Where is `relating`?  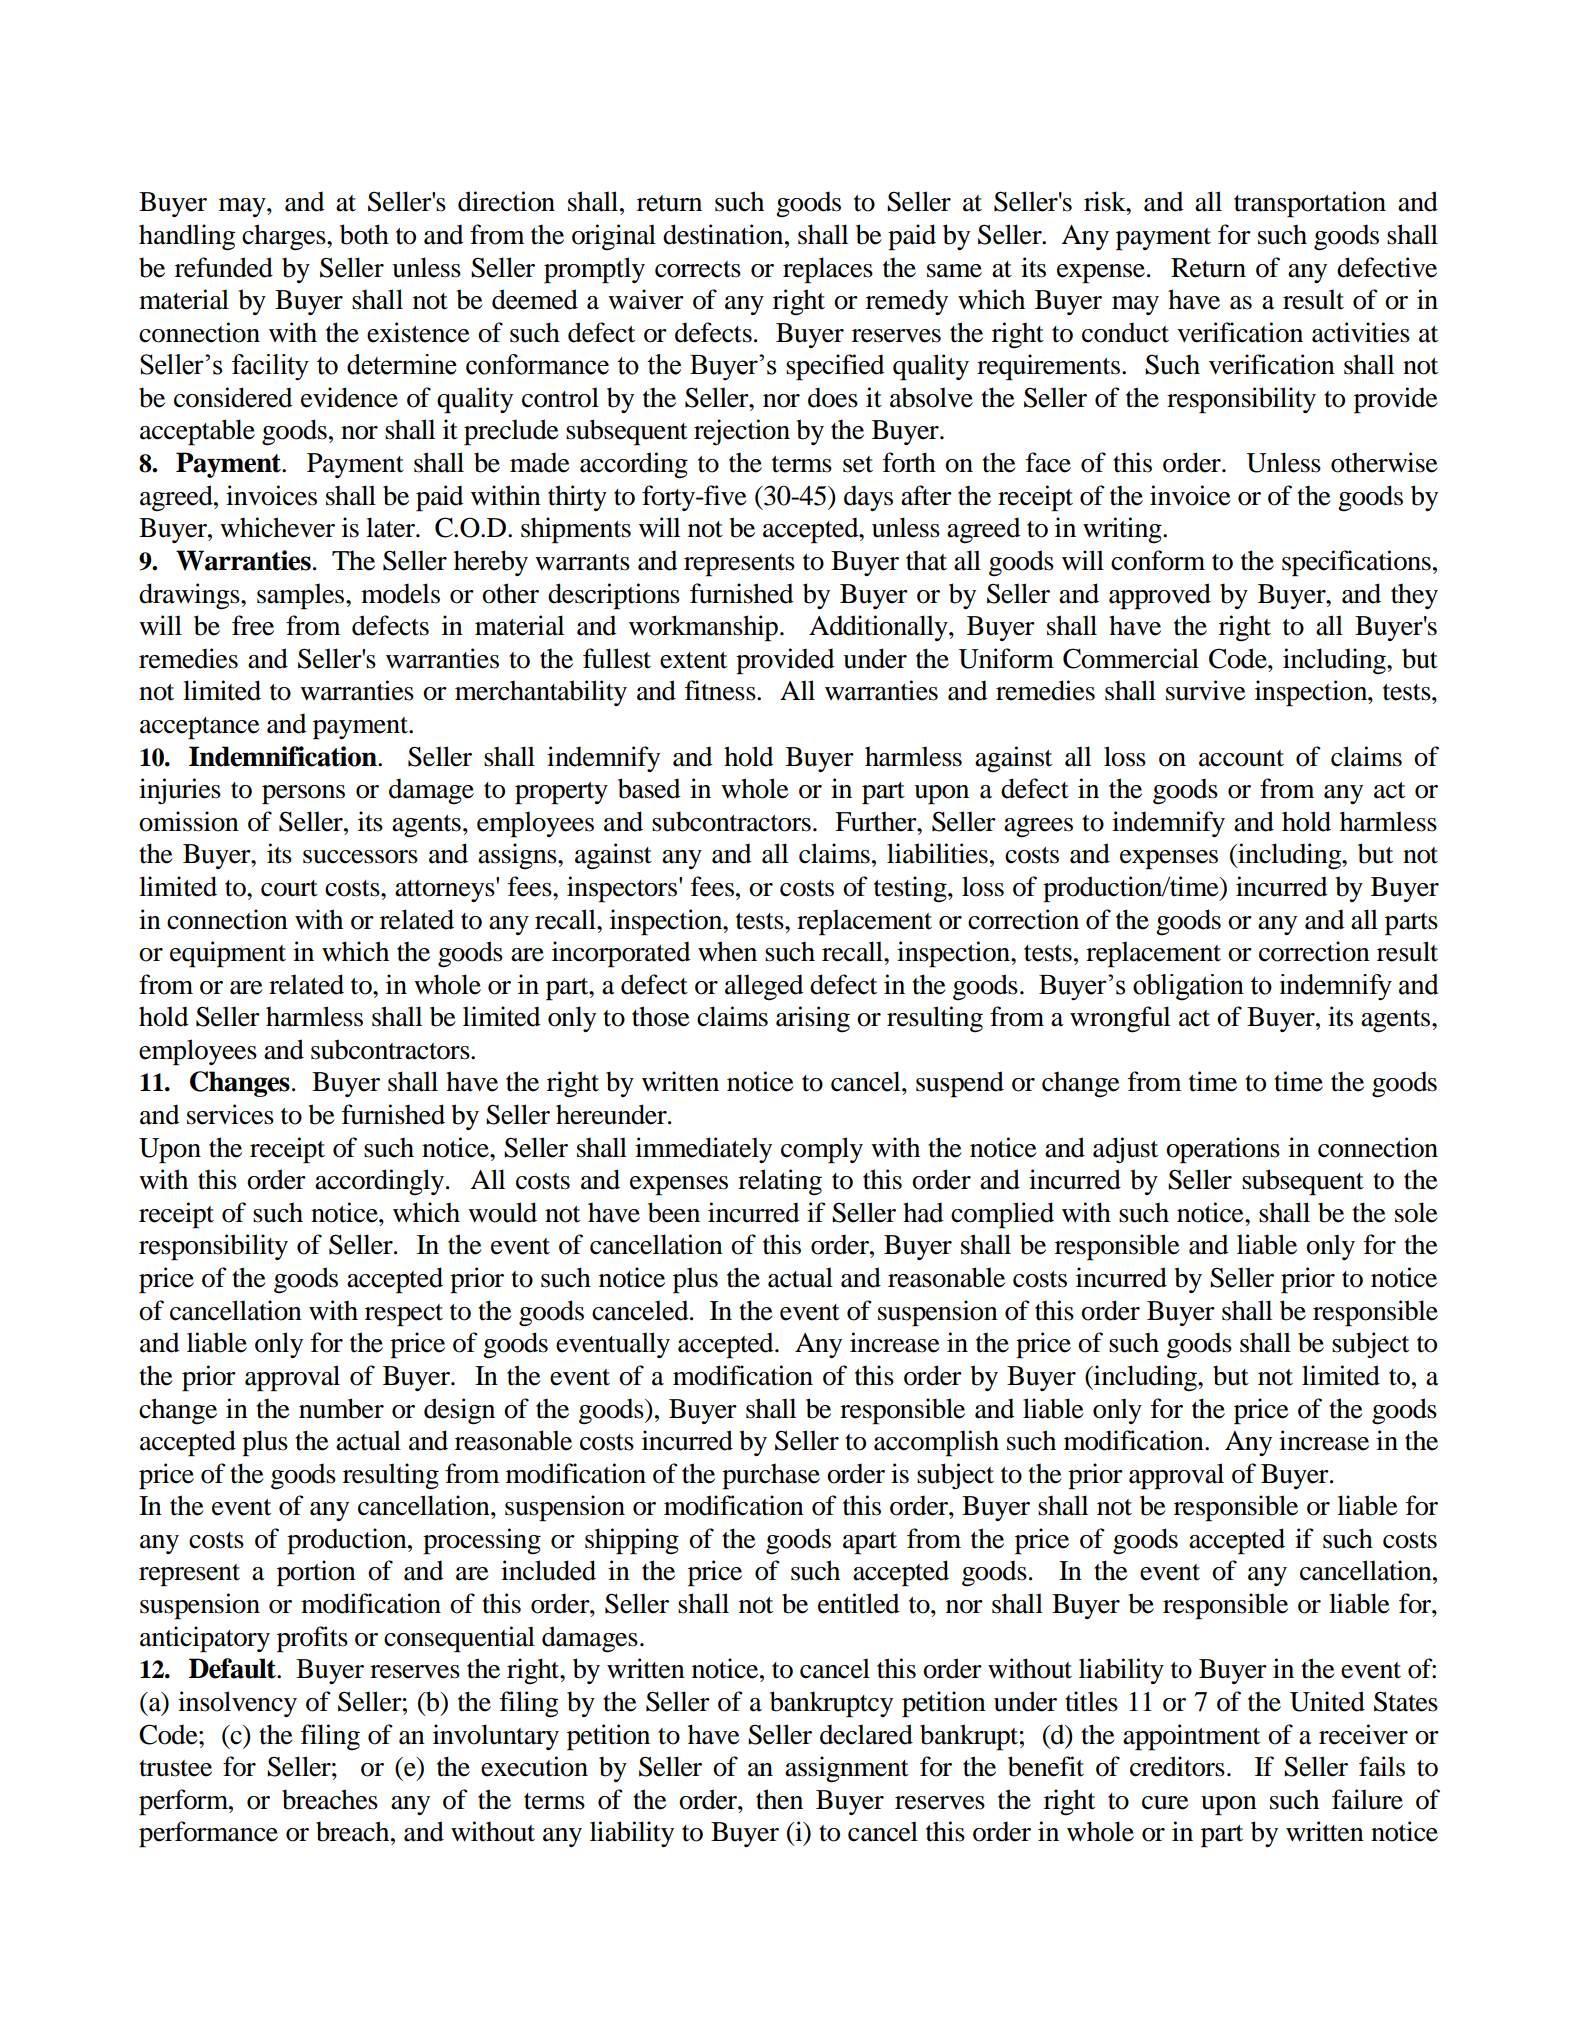
relating is located at coordinates (780, 1182).
